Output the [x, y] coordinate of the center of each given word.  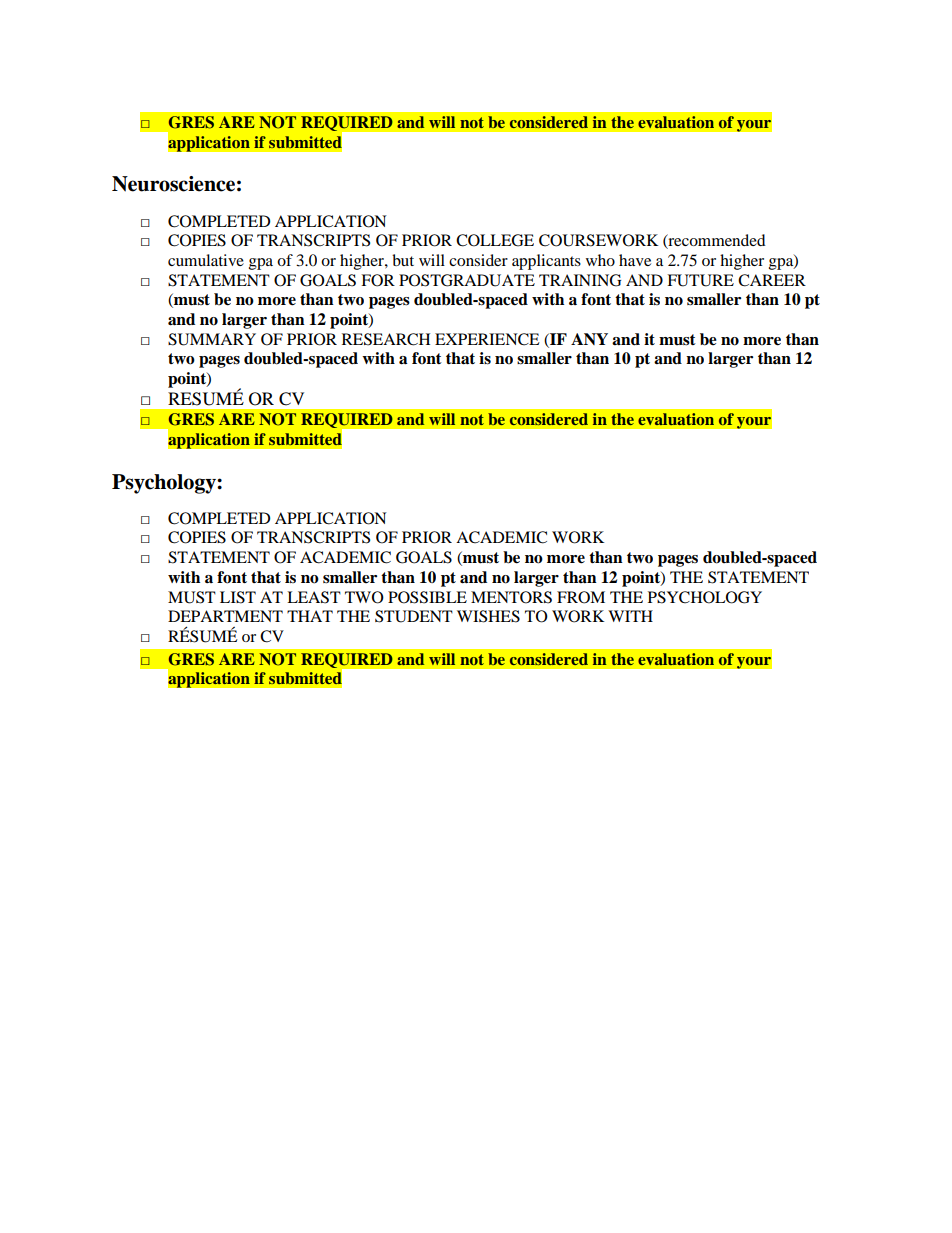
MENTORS [511, 597]
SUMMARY [212, 339]
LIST [238, 597]
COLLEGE [495, 240]
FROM [581, 597]
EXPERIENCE [487, 339]
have [635, 260]
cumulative [206, 260]
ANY [589, 339]
